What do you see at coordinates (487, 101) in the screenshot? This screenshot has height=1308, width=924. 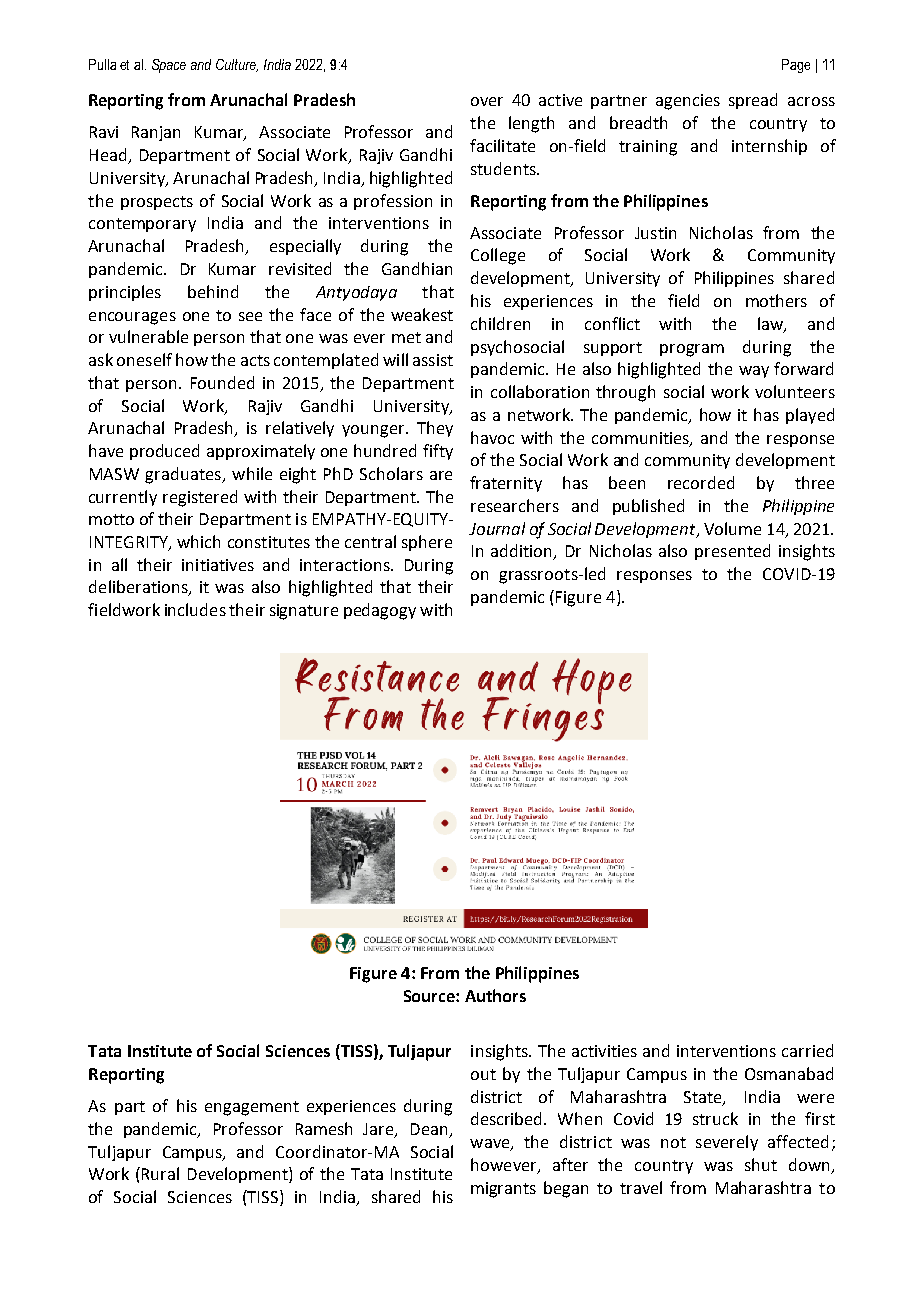 I see `over` at bounding box center [487, 101].
